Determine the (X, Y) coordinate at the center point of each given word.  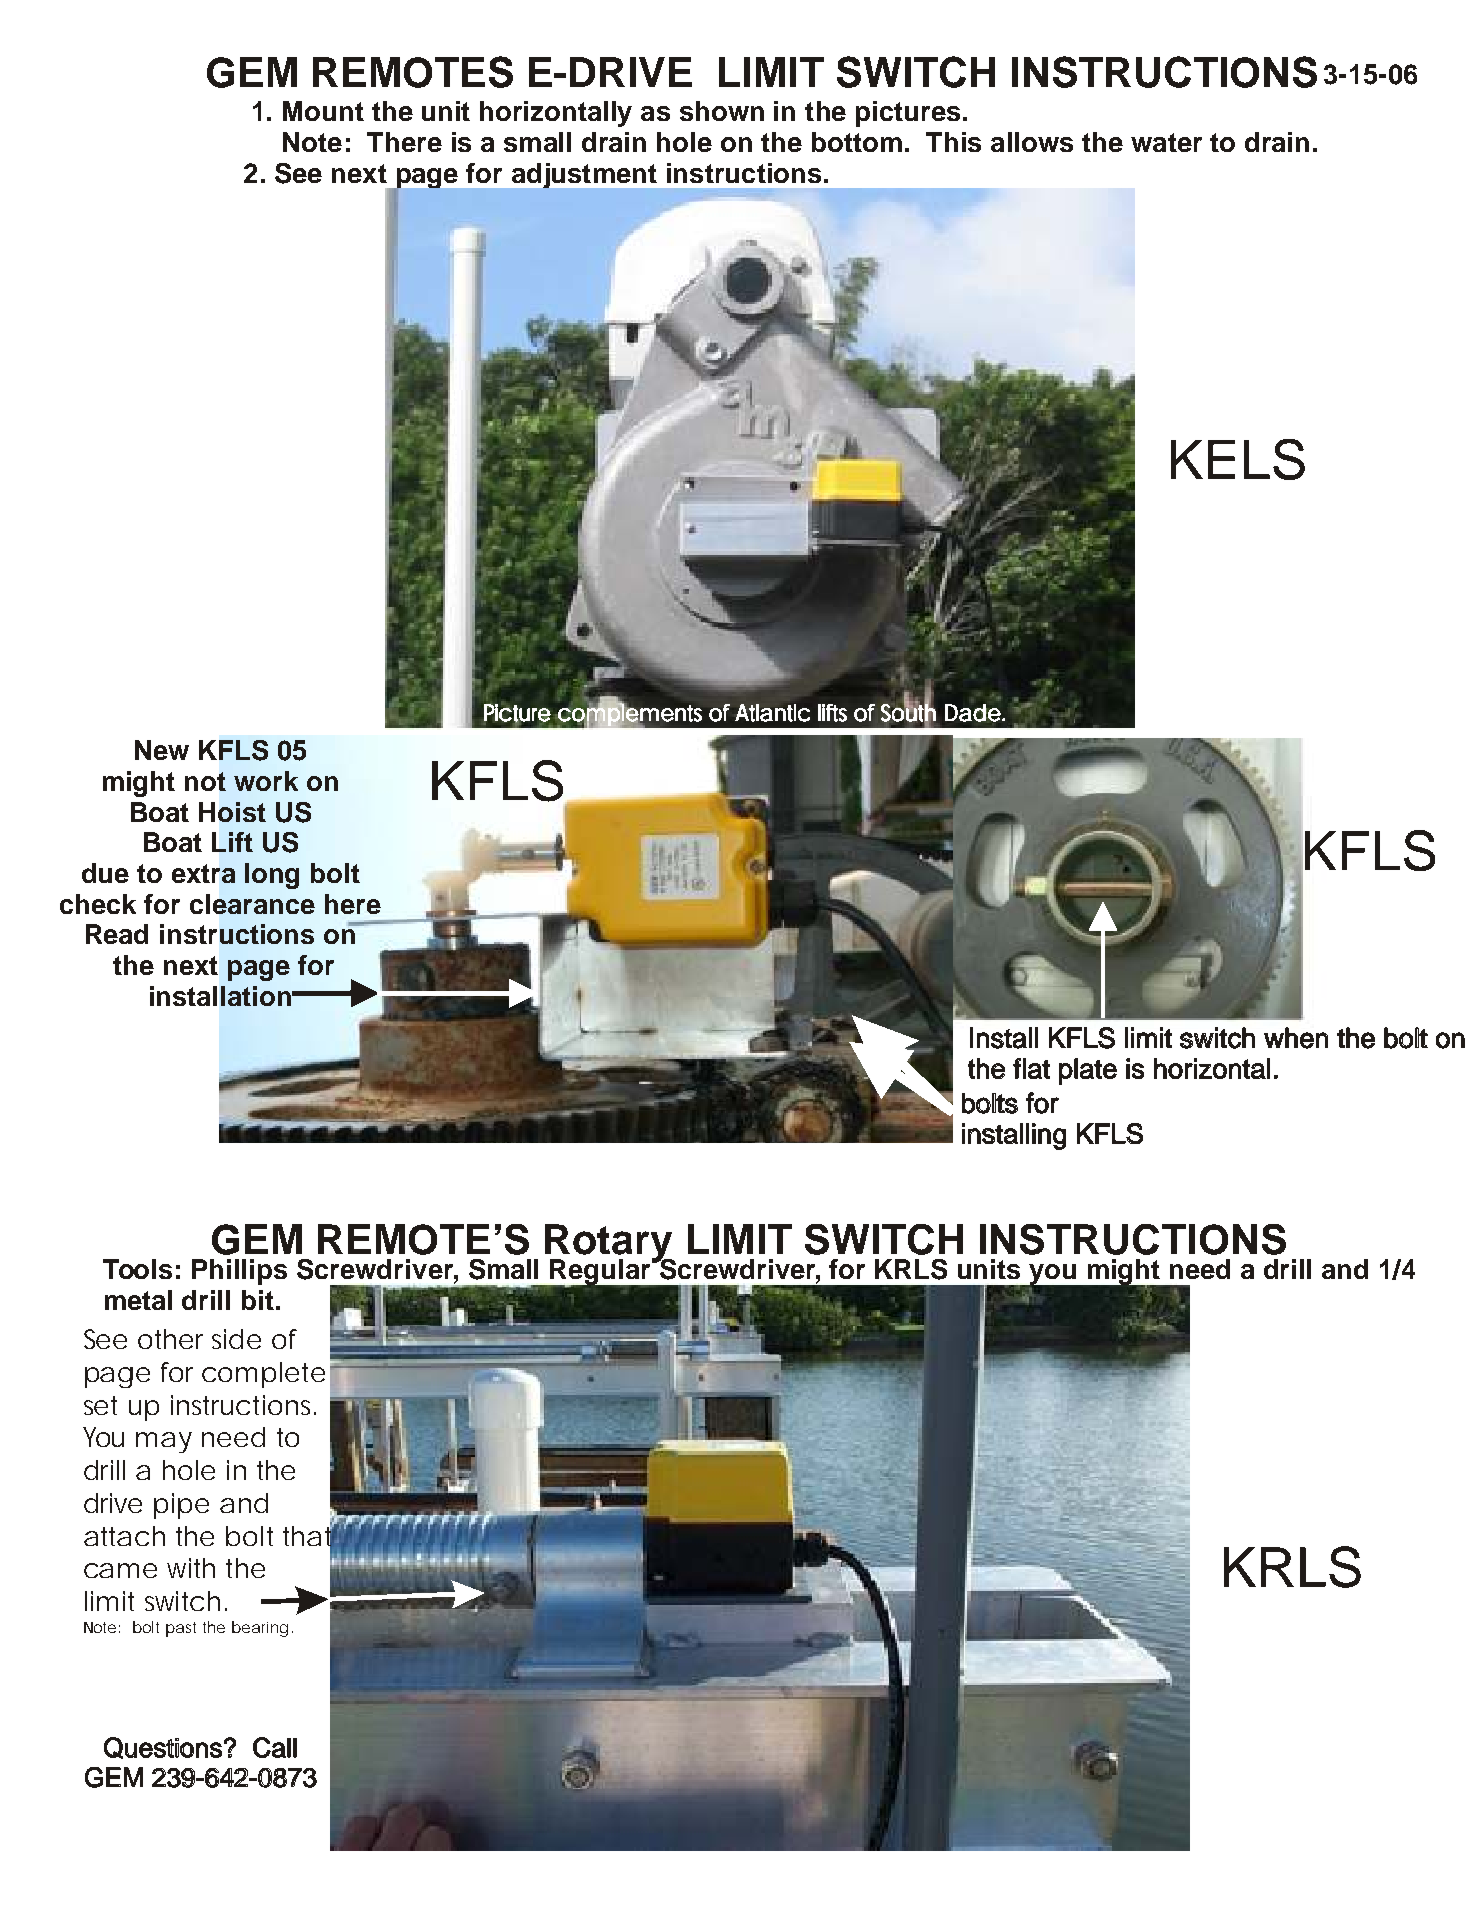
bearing (260, 1629)
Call (275, 1747)
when (1296, 1038)
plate (1088, 1071)
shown (722, 111)
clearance (252, 904)
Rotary (610, 1244)
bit (258, 1300)
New (162, 750)
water (1166, 142)
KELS (1238, 459)
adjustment (584, 175)
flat (1031, 1068)
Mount (323, 111)
